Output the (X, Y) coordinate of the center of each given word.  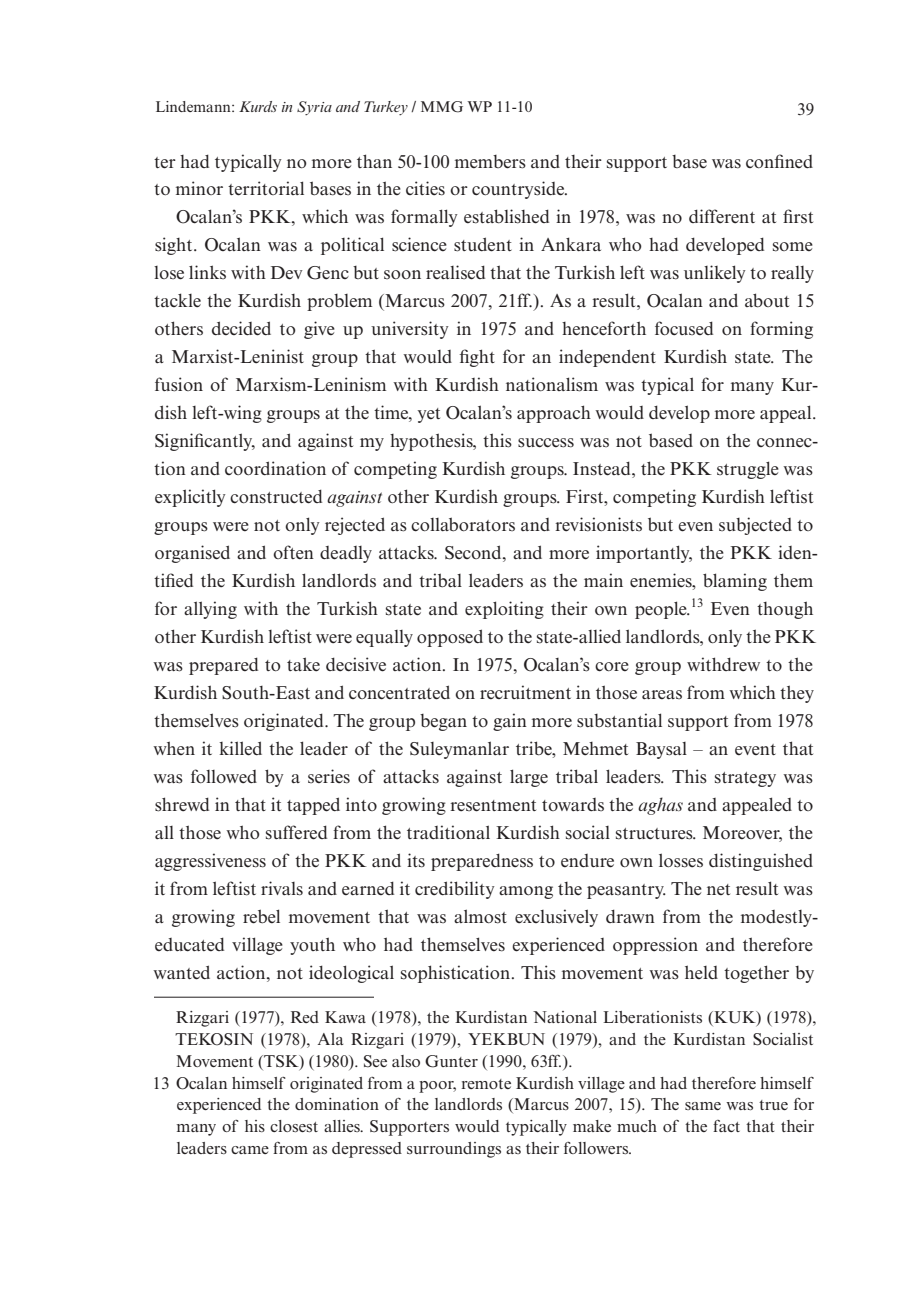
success (546, 443)
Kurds (258, 106)
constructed (276, 496)
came (250, 1150)
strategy (745, 779)
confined (779, 161)
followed (224, 776)
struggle (748, 470)
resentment (493, 806)
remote (486, 1084)
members (490, 162)
